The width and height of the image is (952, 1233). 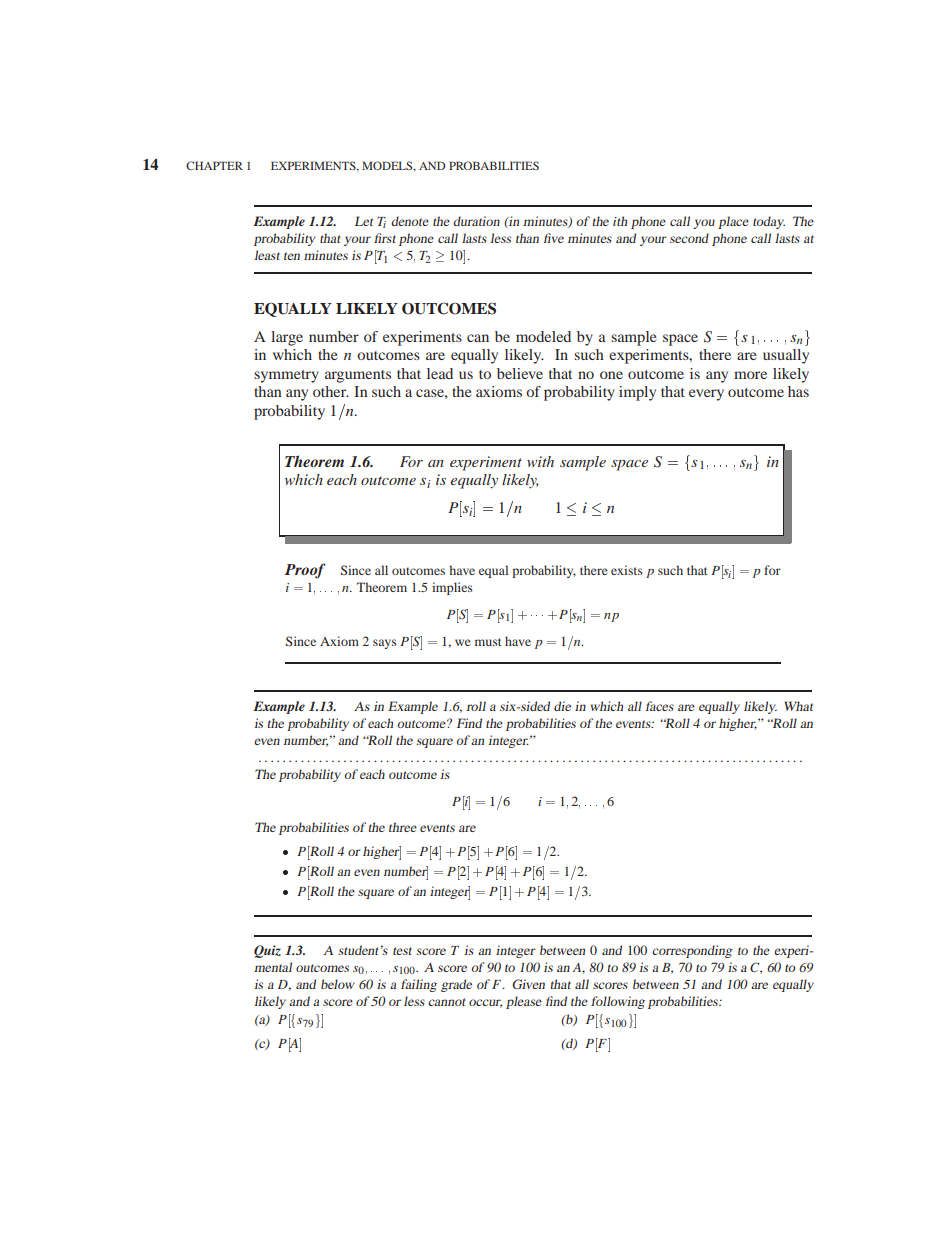 I want to click on CHAPTER, so click(x=214, y=165).
